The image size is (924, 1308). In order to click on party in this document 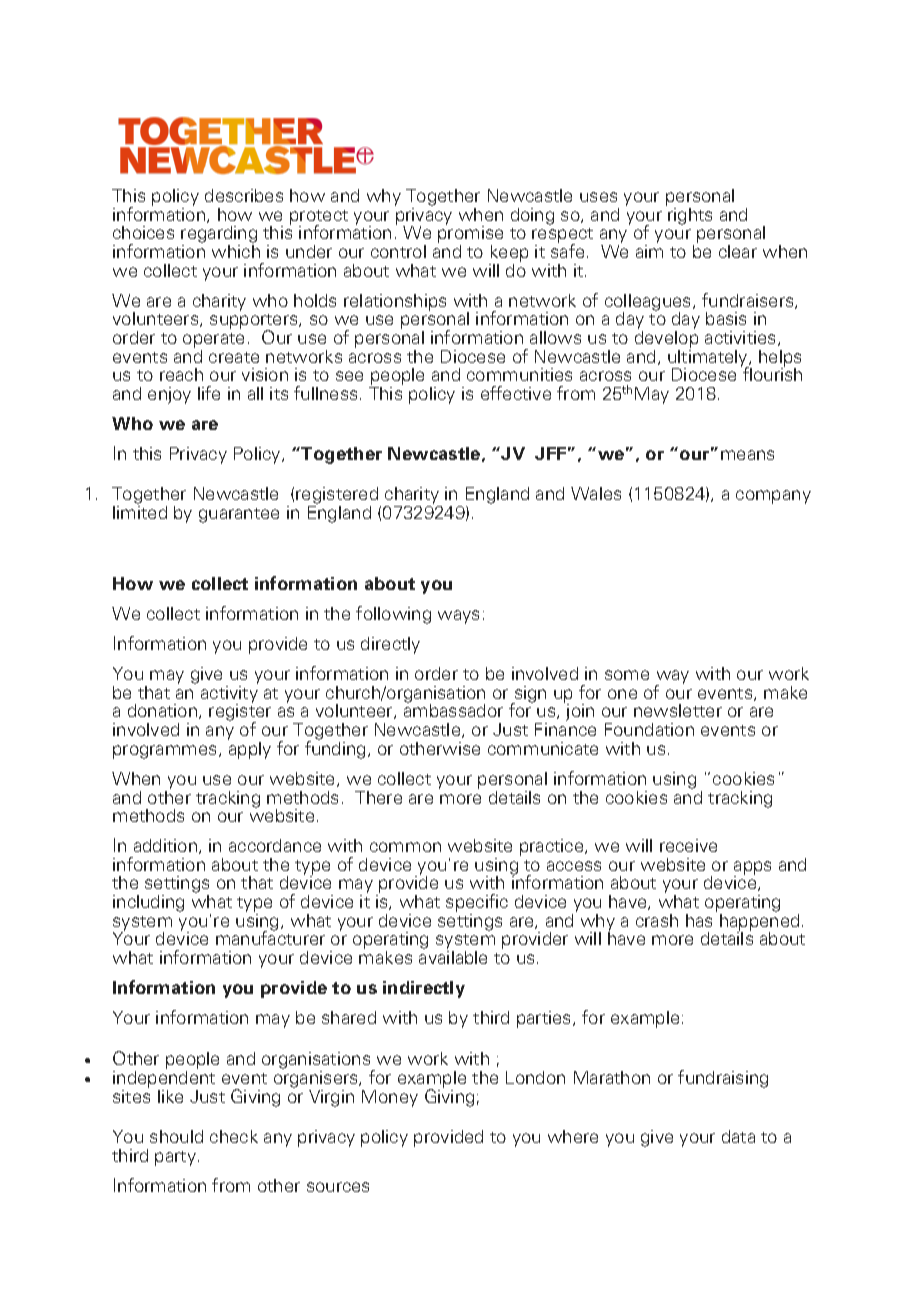, I will do `click(177, 1158)`.
